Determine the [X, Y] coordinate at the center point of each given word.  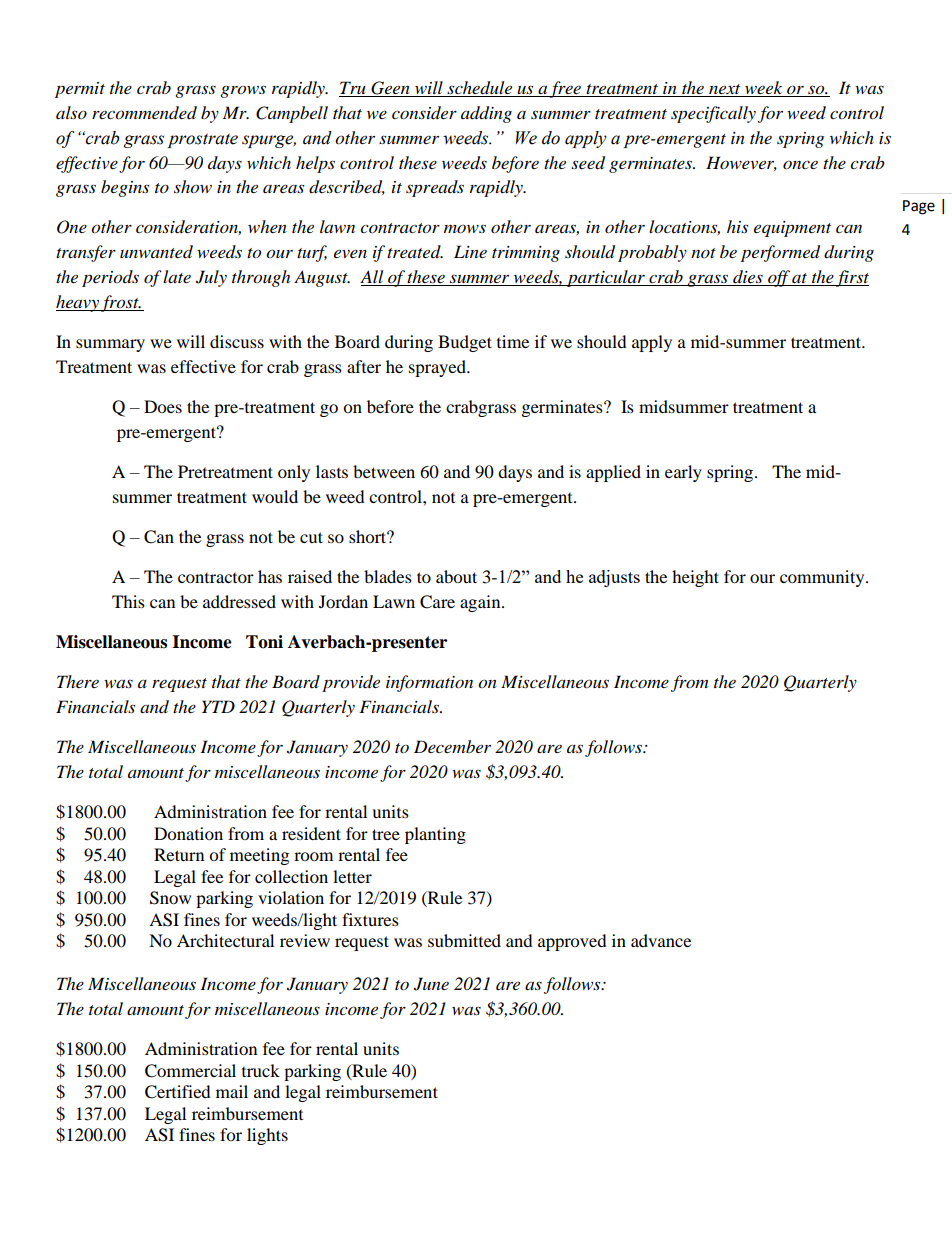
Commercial [190, 1071]
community [823, 578]
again [481, 603]
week [764, 89]
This [128, 601]
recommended [144, 113]
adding [486, 114]
